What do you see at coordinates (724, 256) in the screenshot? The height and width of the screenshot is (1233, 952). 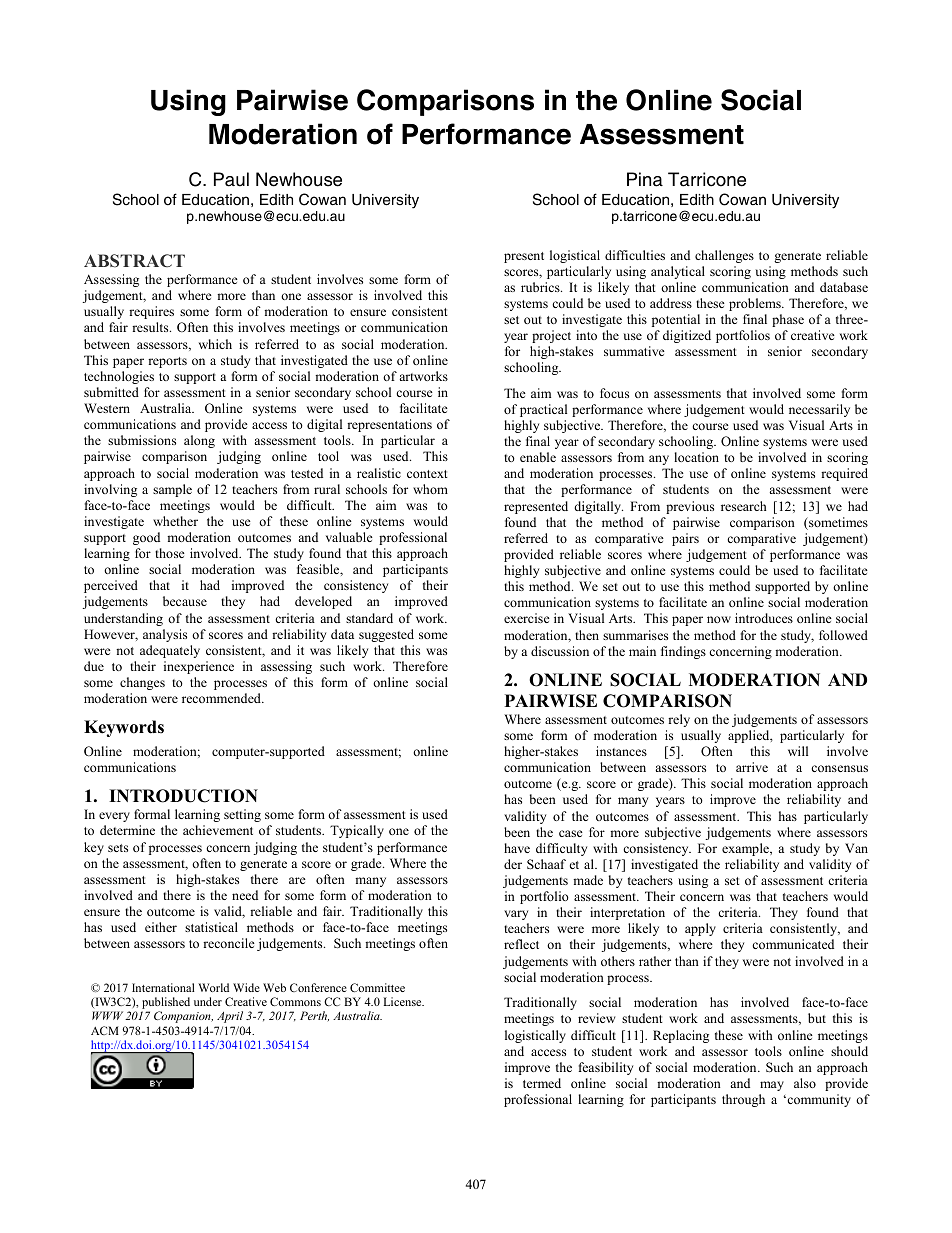 I see `challenges` at bounding box center [724, 256].
